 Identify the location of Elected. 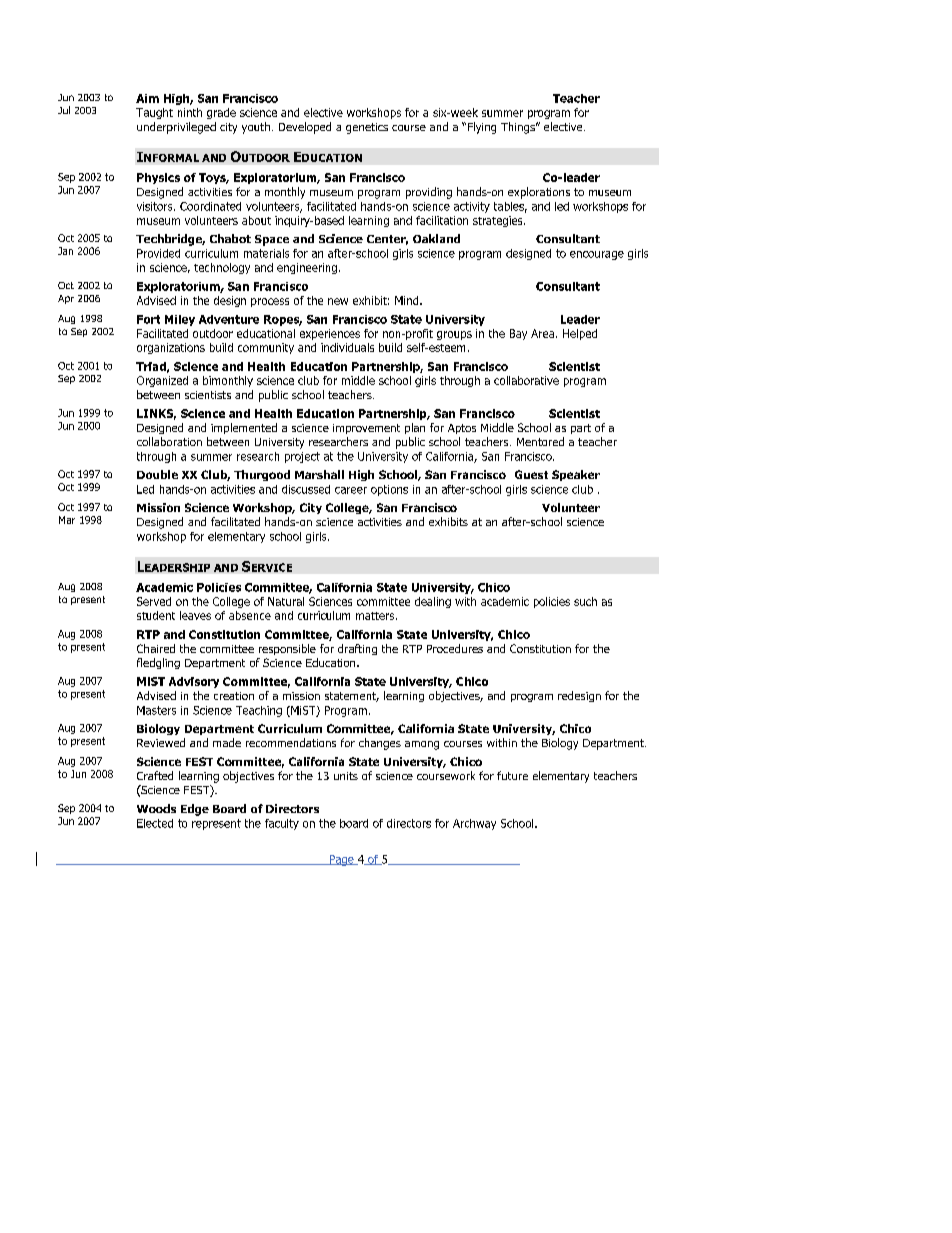
(155, 823).
